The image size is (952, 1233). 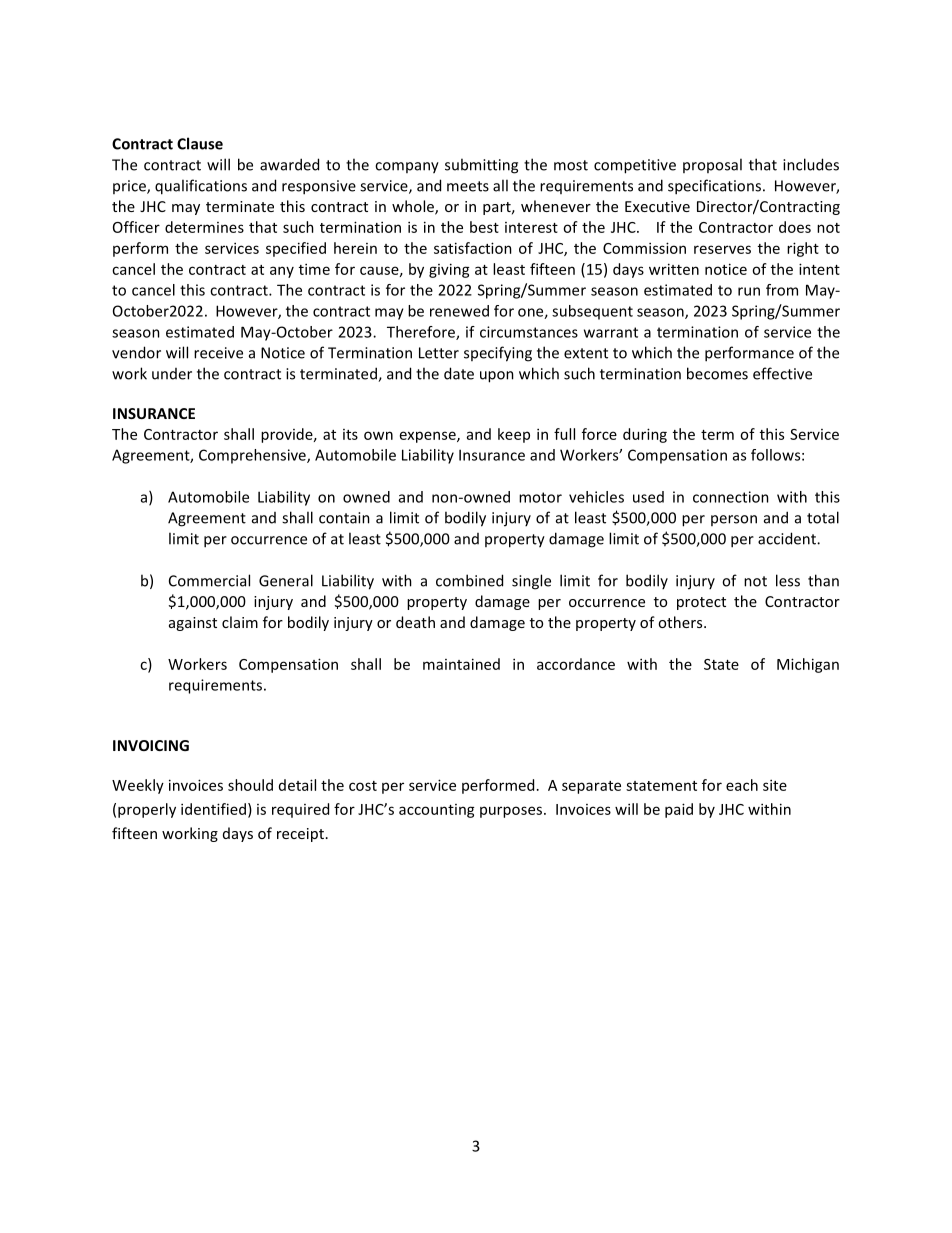 I want to click on purposes, so click(x=511, y=812).
